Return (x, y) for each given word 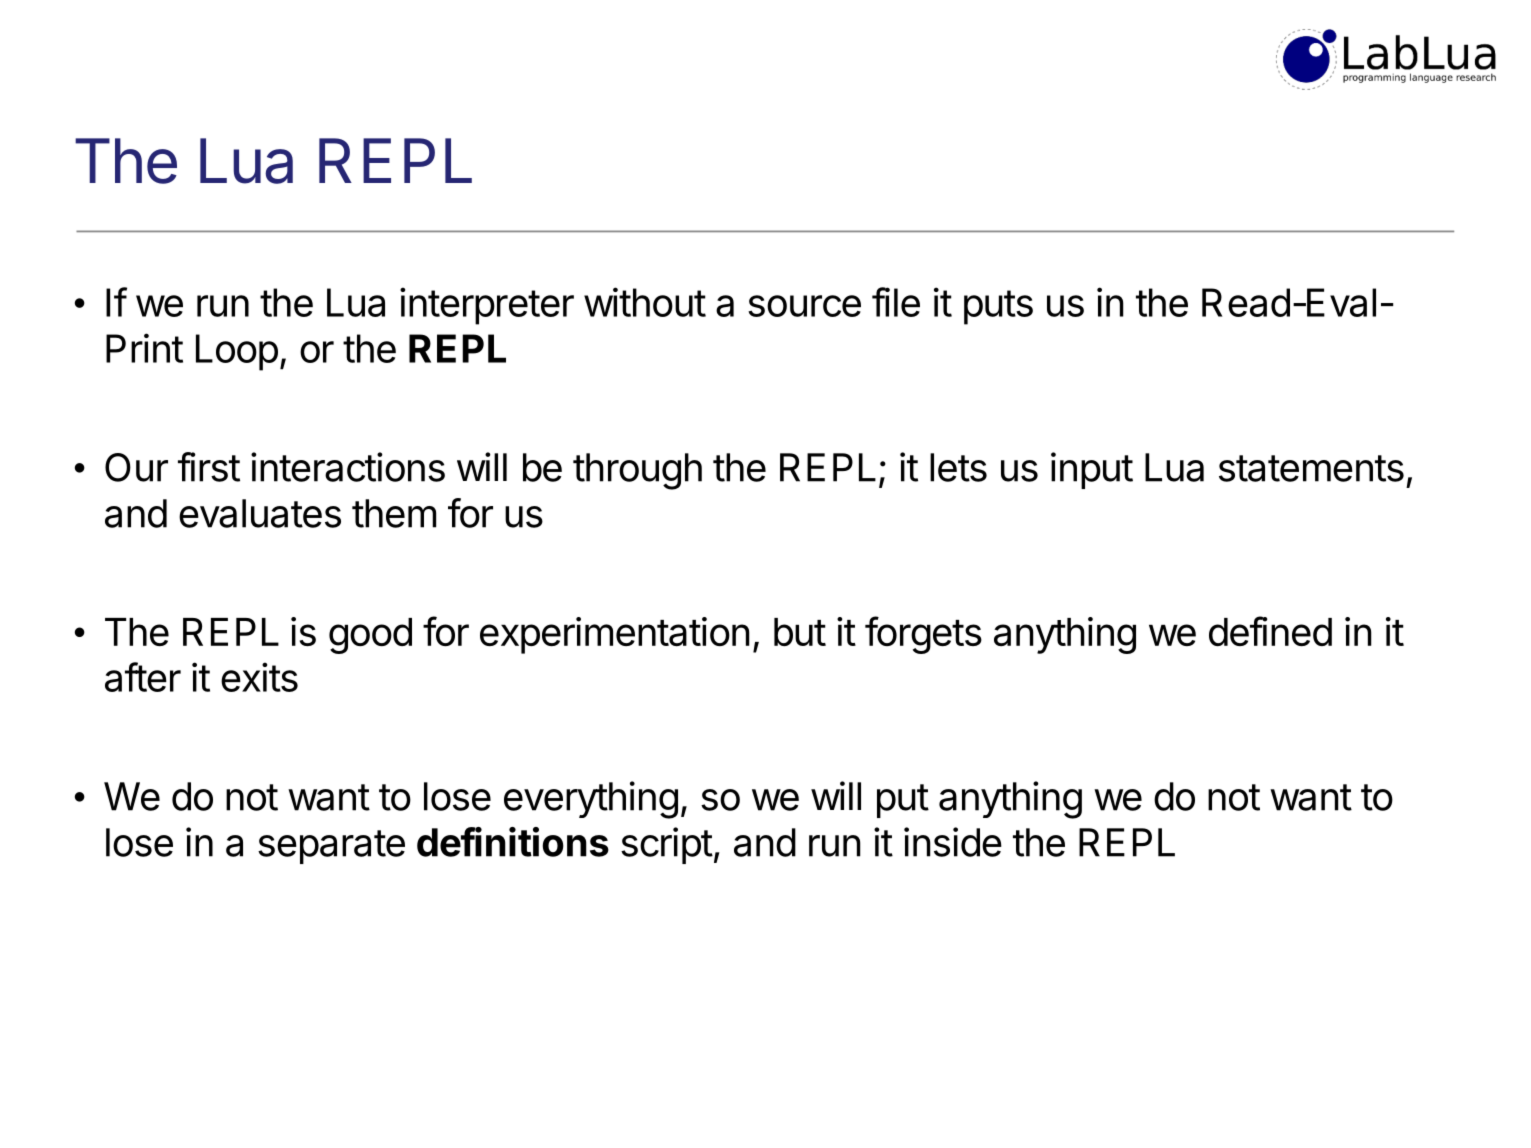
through (637, 471)
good (370, 636)
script (667, 845)
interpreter (487, 306)
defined (1270, 631)
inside (953, 842)
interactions (348, 467)
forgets (923, 635)
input (1092, 470)
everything (591, 800)
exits (259, 677)
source (804, 306)
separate (331, 847)
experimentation (615, 635)
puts (998, 307)
